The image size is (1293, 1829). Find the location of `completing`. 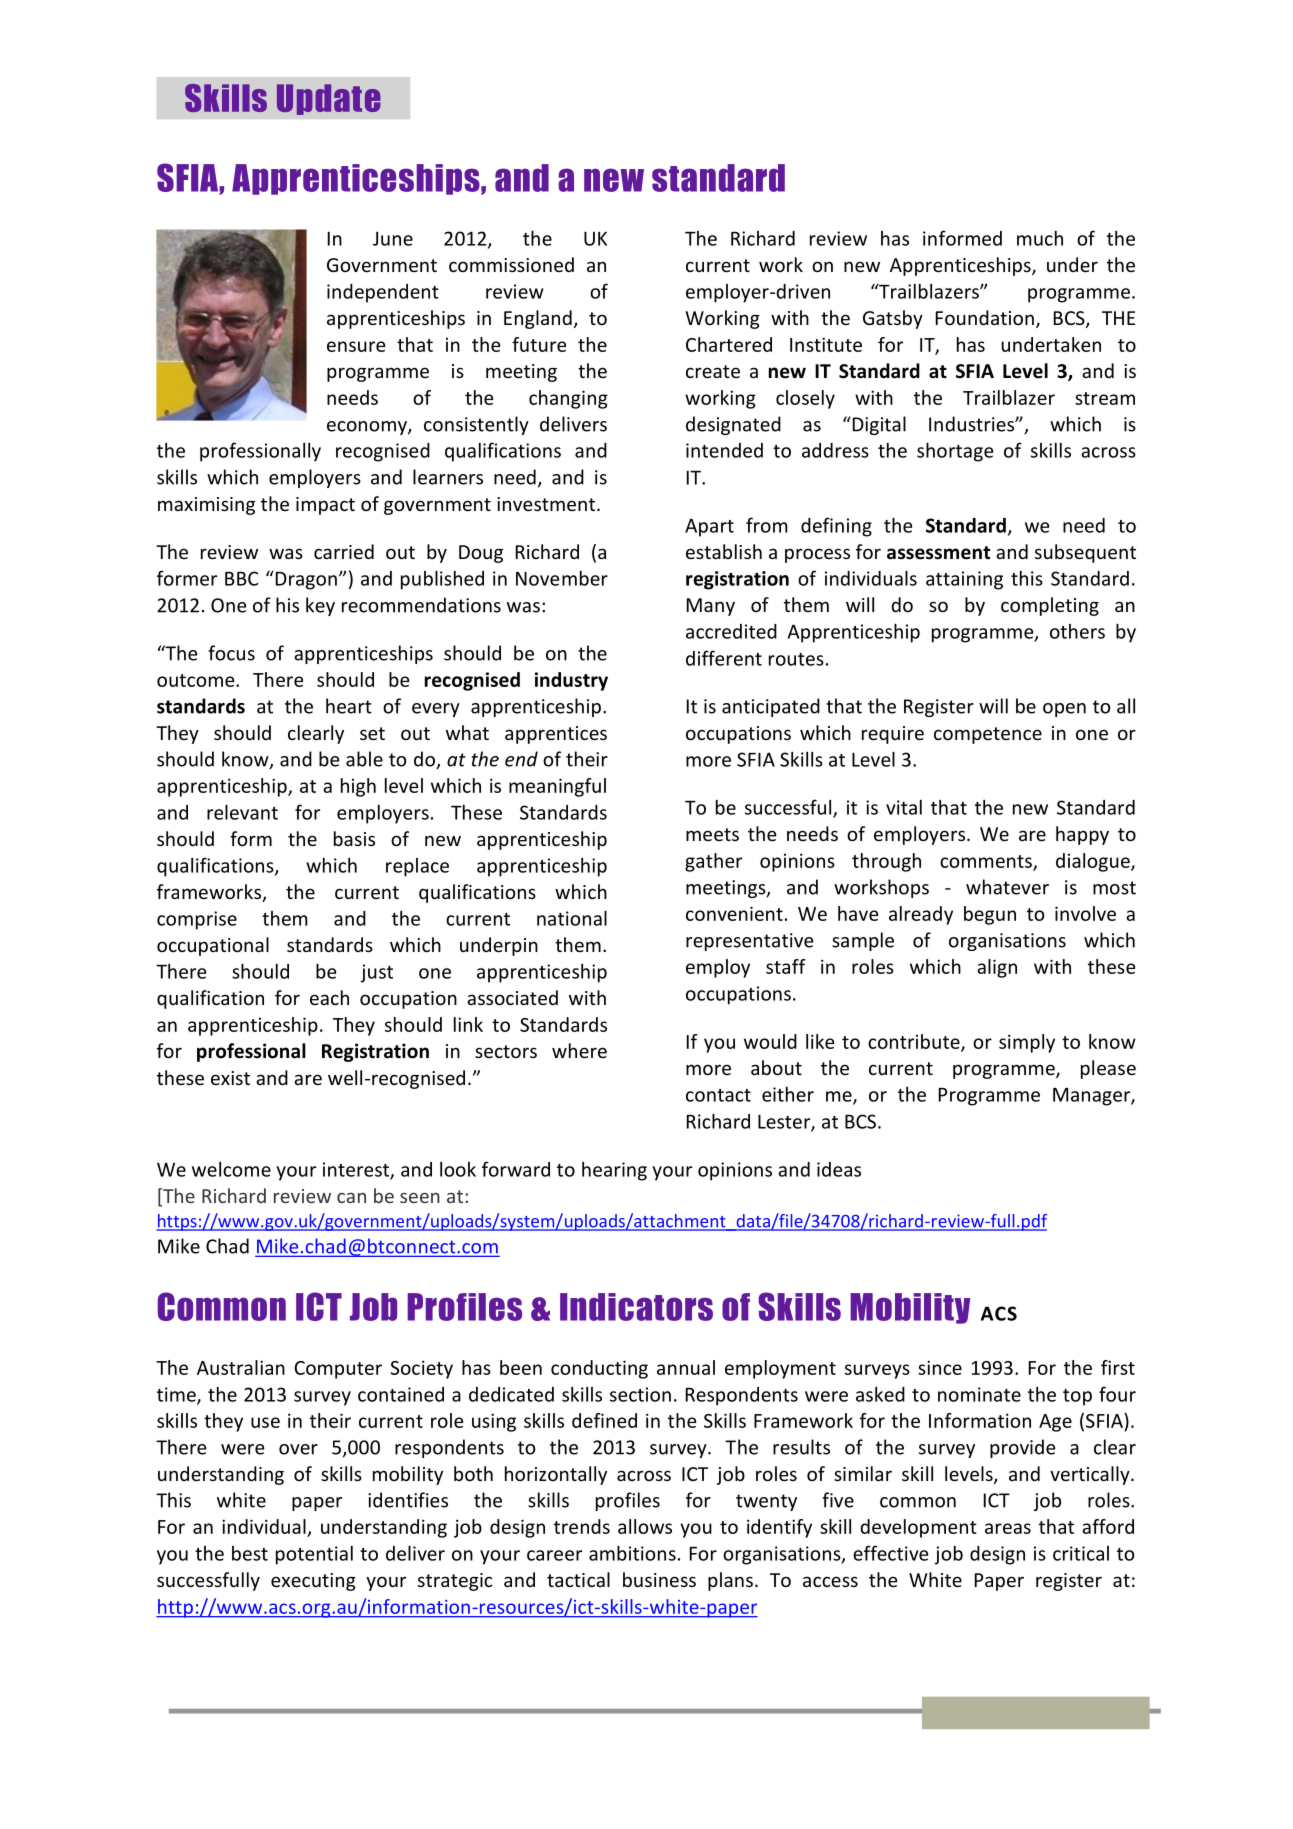

completing is located at coordinates (1050, 606).
